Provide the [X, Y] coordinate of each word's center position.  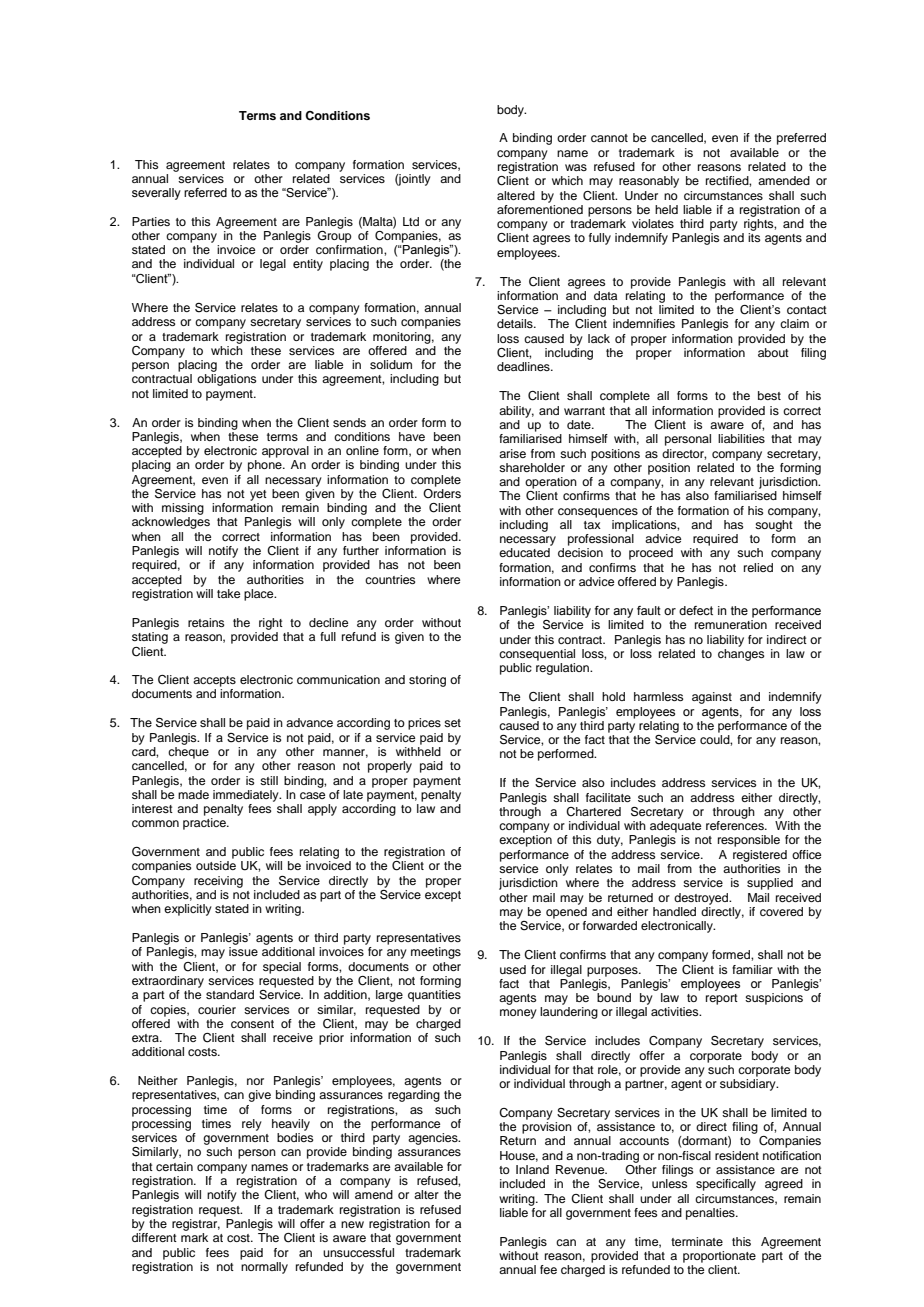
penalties [711, 1214]
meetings [436, 953]
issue [243, 951]
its [754, 237]
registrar [196, 1223]
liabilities [741, 438]
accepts [214, 681]
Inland [532, 1169]
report [722, 999]
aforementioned [540, 208]
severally [156, 194]
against [712, 698]
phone [266, 466]
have [412, 436]
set [452, 723]
